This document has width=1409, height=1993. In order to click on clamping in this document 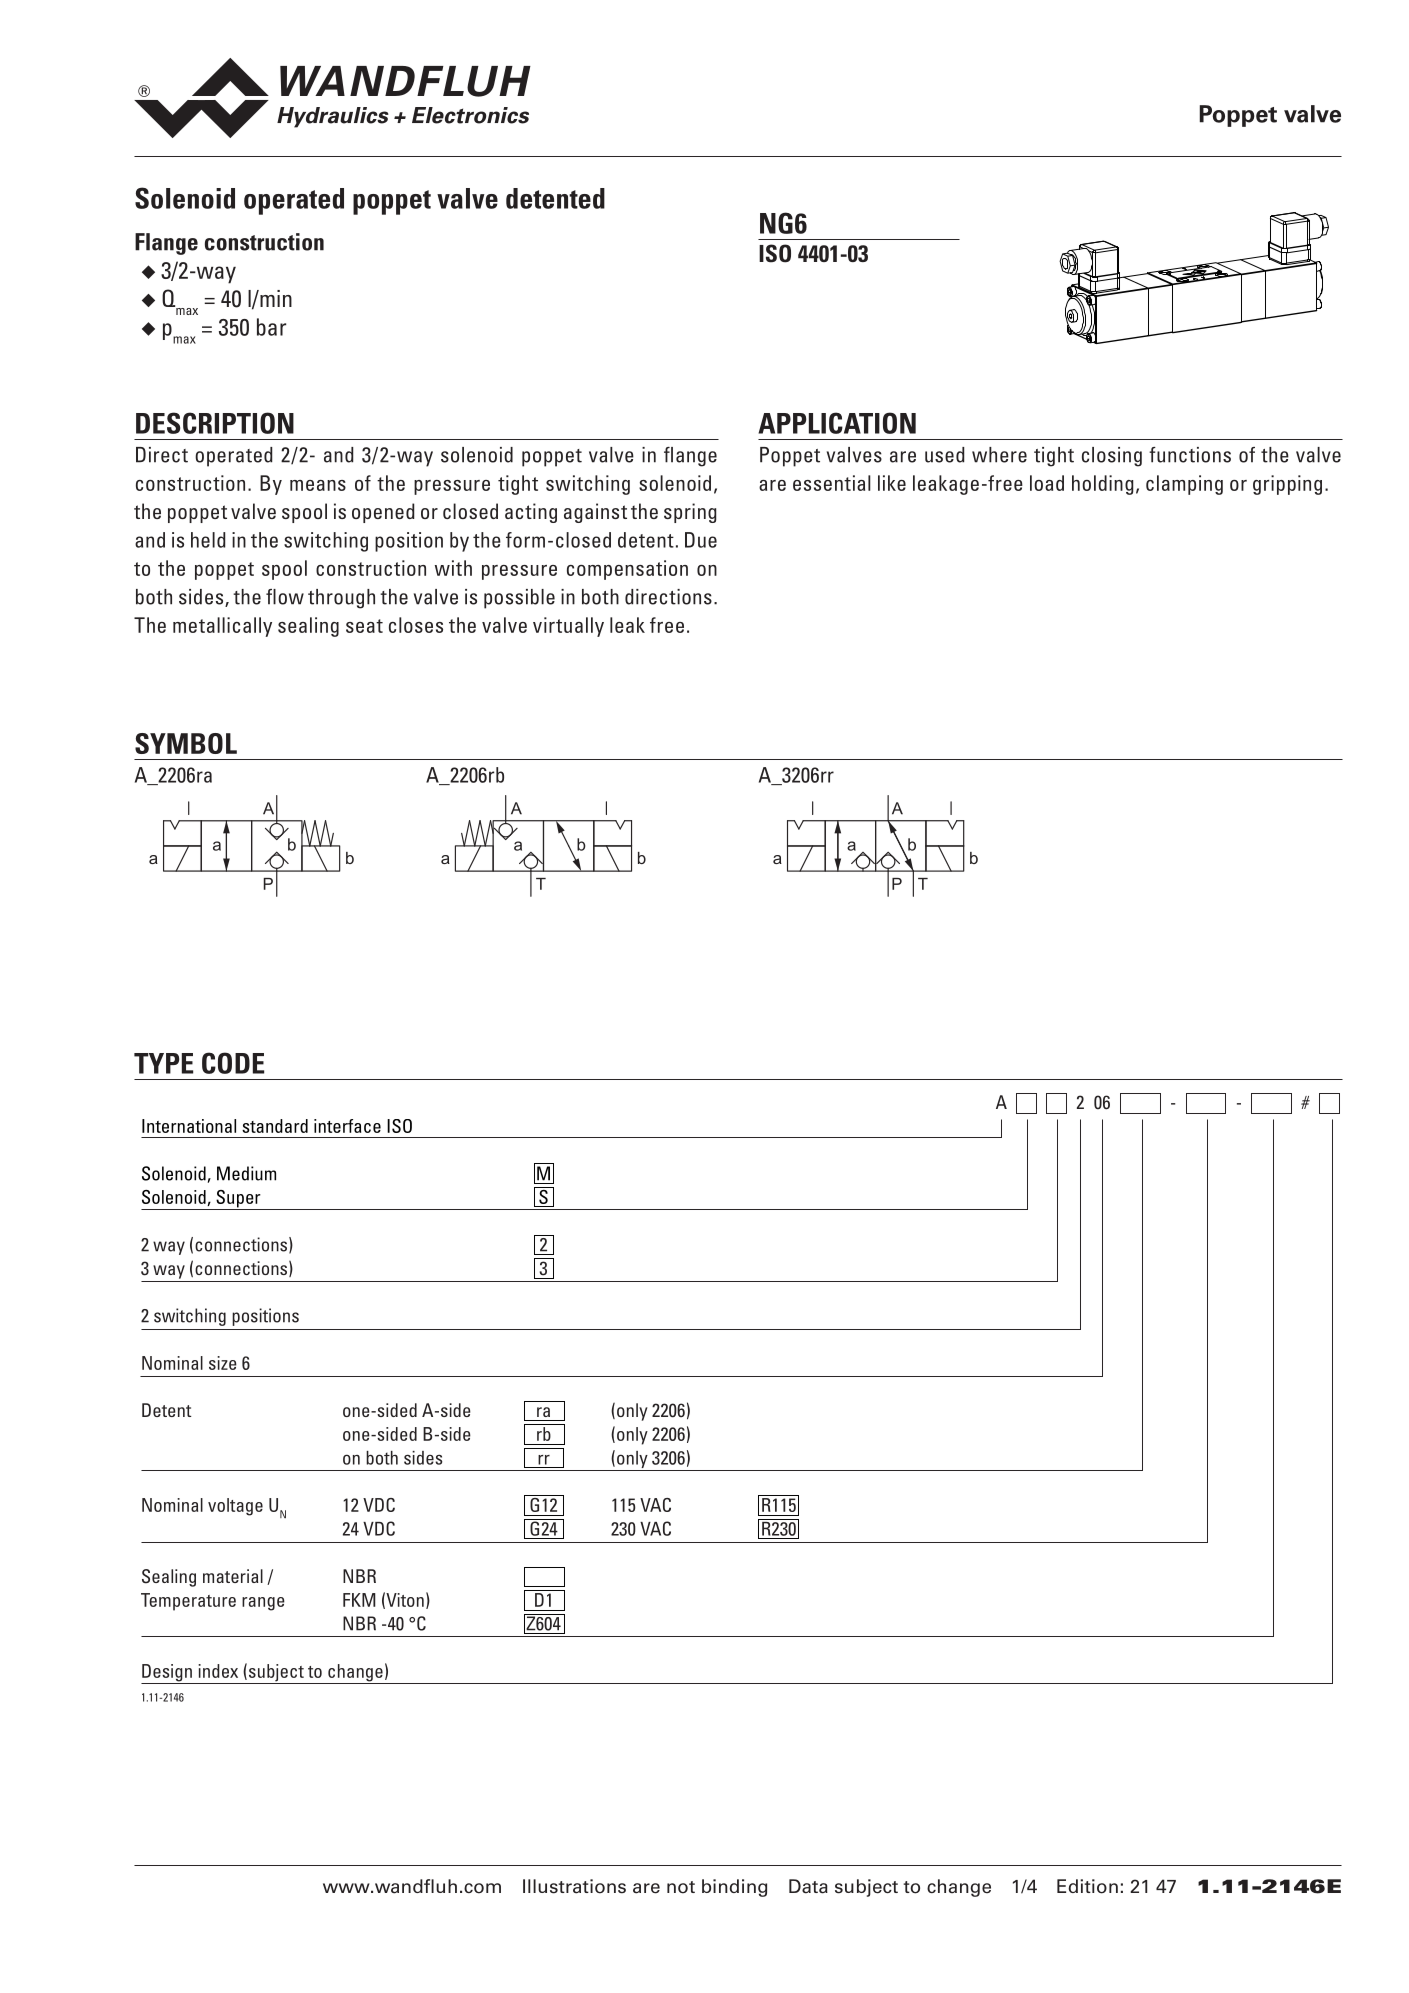, I will do `click(1184, 485)`.
